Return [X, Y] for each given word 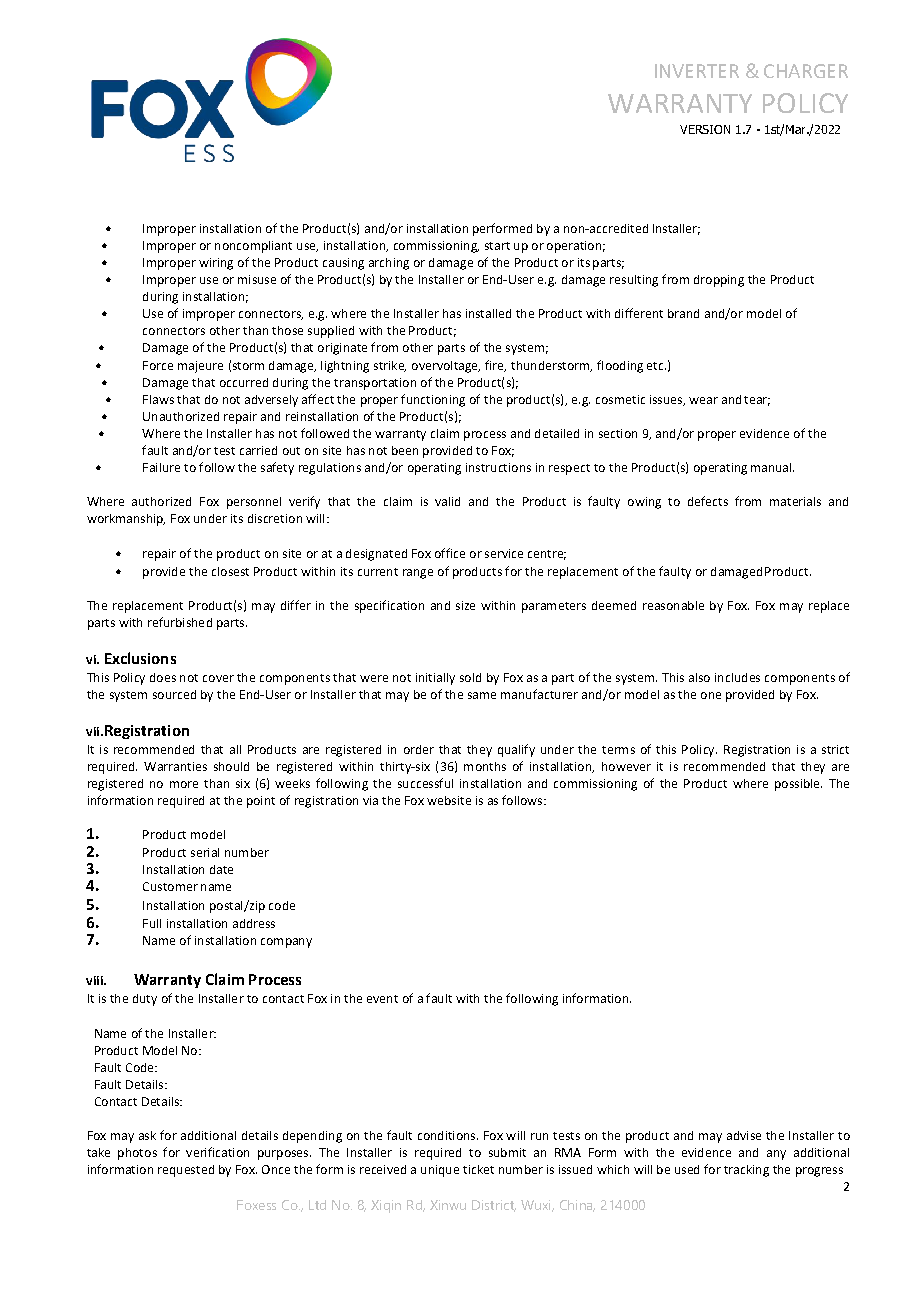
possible [798, 785]
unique [440, 1171]
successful [425, 783]
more [184, 784]
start [497, 246]
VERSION [705, 129]
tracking [746, 1171]
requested [186, 1171]
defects [708, 501]
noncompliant [253, 247]
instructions [498, 467]
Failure [161, 467]
